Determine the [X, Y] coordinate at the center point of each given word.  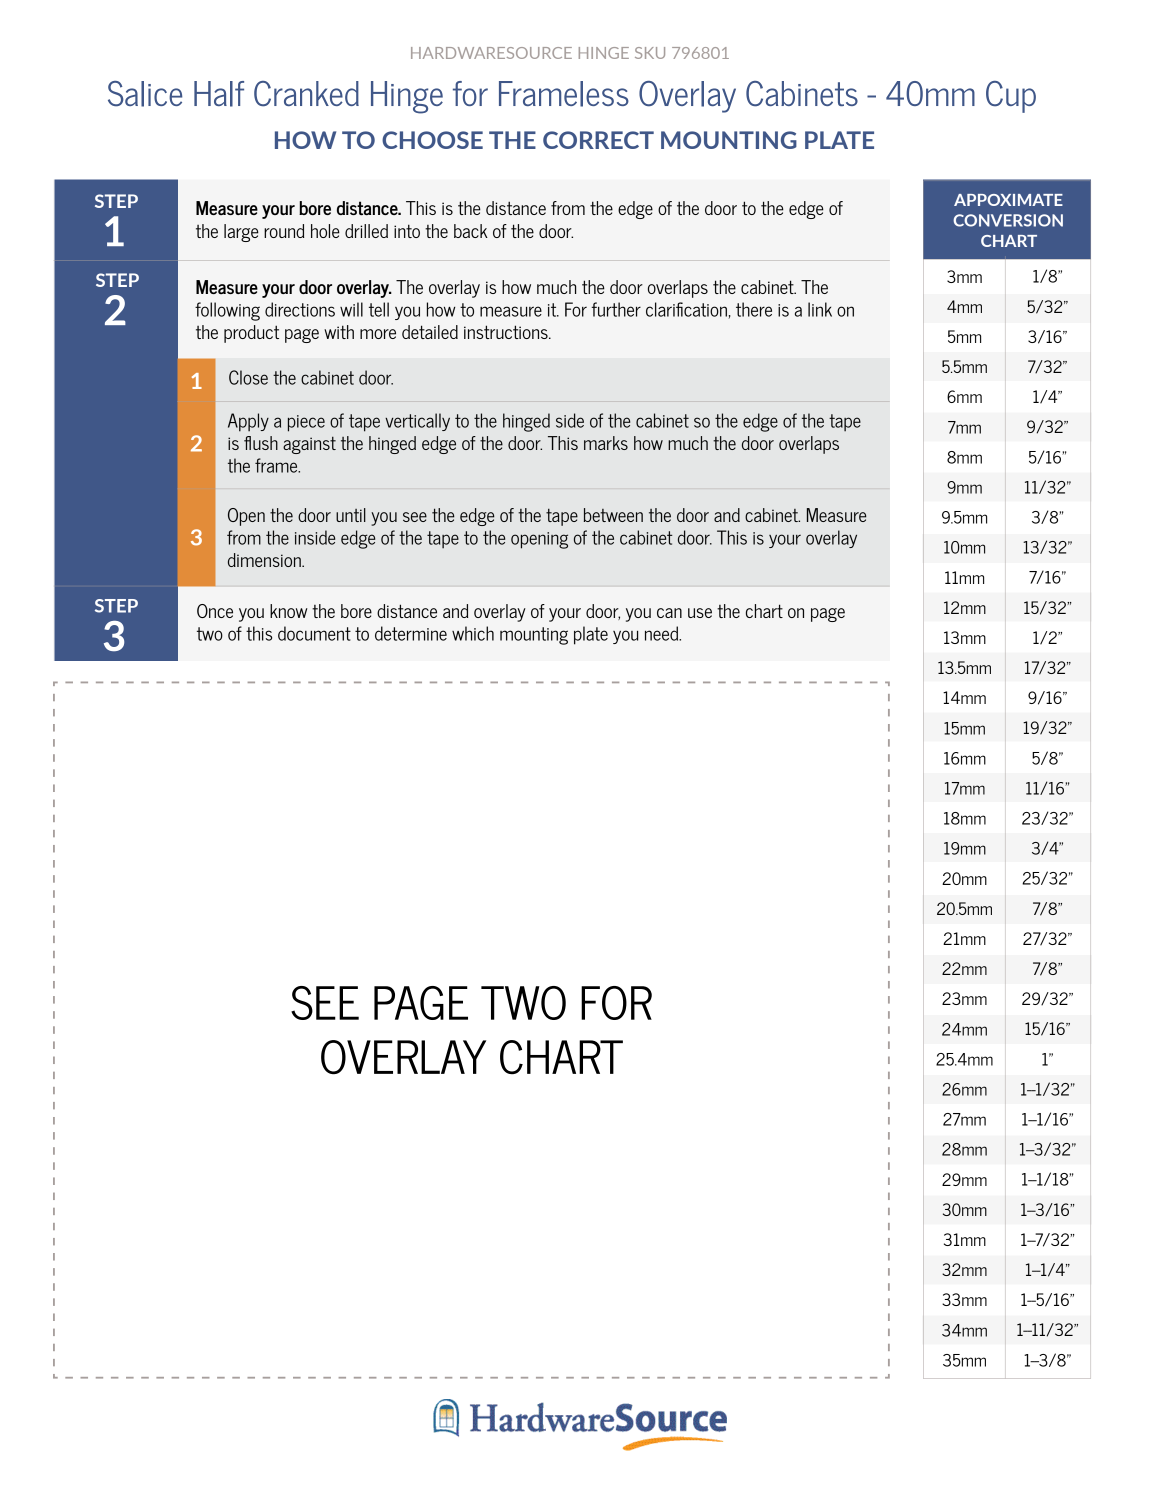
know [289, 611]
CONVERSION [1008, 220]
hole [325, 231]
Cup [1011, 97]
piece [306, 423]
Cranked [306, 94]
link [820, 309]
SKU [650, 53]
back [471, 231]
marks [606, 443]
